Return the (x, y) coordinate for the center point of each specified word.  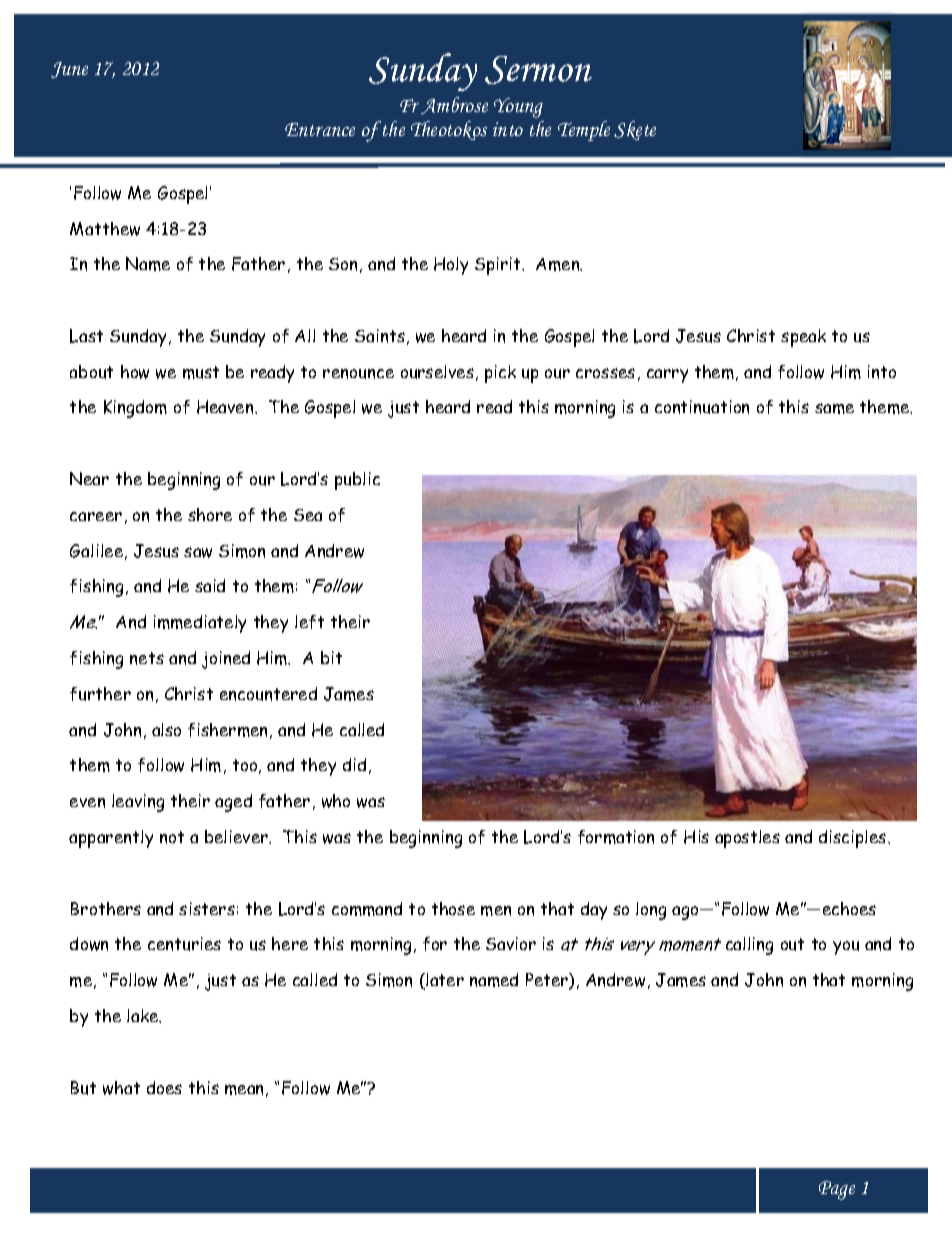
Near (89, 478)
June (69, 70)
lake (144, 1016)
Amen (559, 264)
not (172, 837)
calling (749, 946)
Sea (308, 515)
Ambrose (454, 105)
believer (237, 836)
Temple (584, 131)
